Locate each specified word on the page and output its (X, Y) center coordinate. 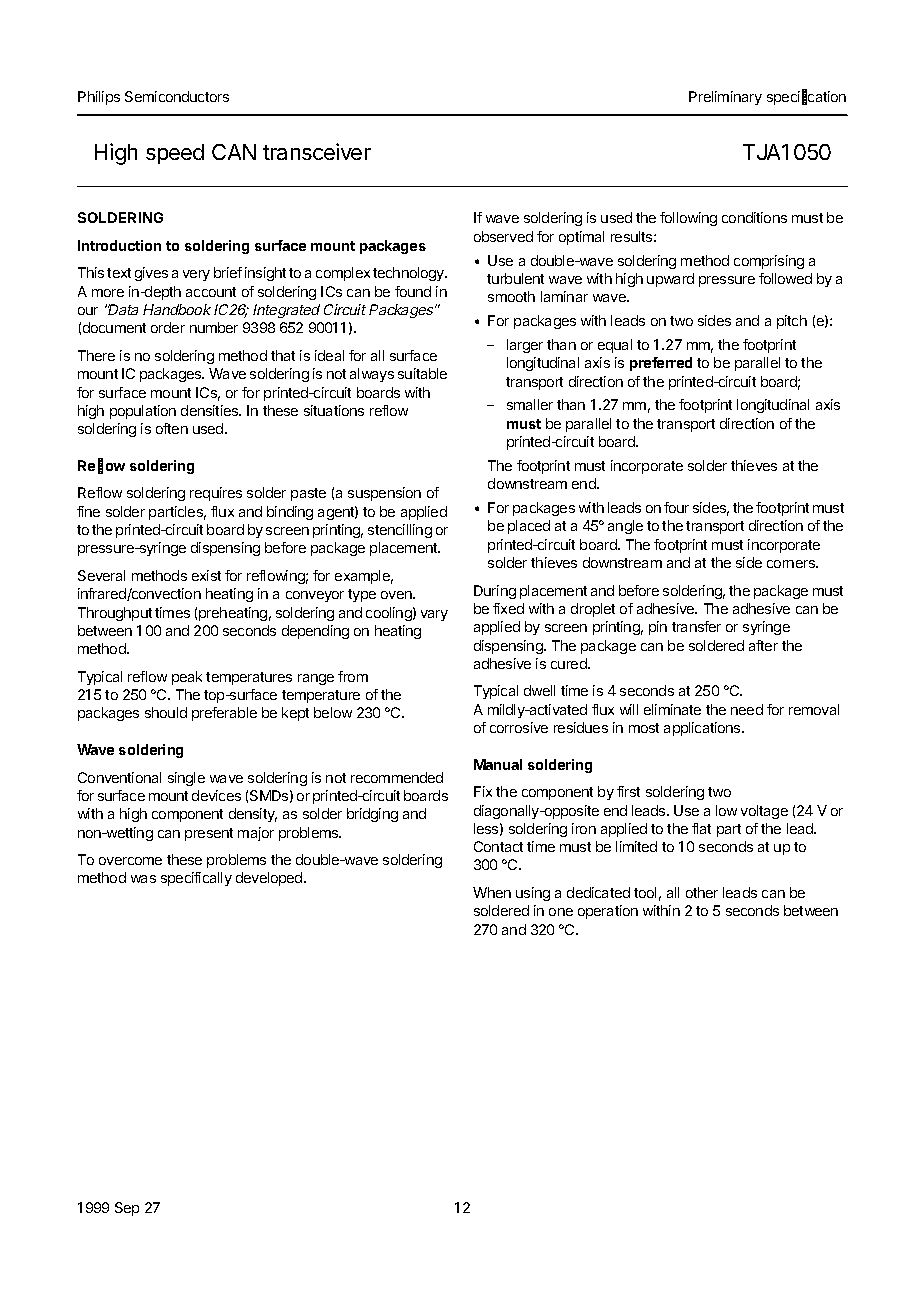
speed (175, 154)
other (702, 892)
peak (187, 678)
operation (608, 912)
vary (434, 615)
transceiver (317, 151)
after (763, 645)
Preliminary (725, 98)
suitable (422, 373)
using (533, 894)
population (143, 412)
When (492, 892)
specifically (196, 879)
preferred (661, 364)
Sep (127, 1209)
